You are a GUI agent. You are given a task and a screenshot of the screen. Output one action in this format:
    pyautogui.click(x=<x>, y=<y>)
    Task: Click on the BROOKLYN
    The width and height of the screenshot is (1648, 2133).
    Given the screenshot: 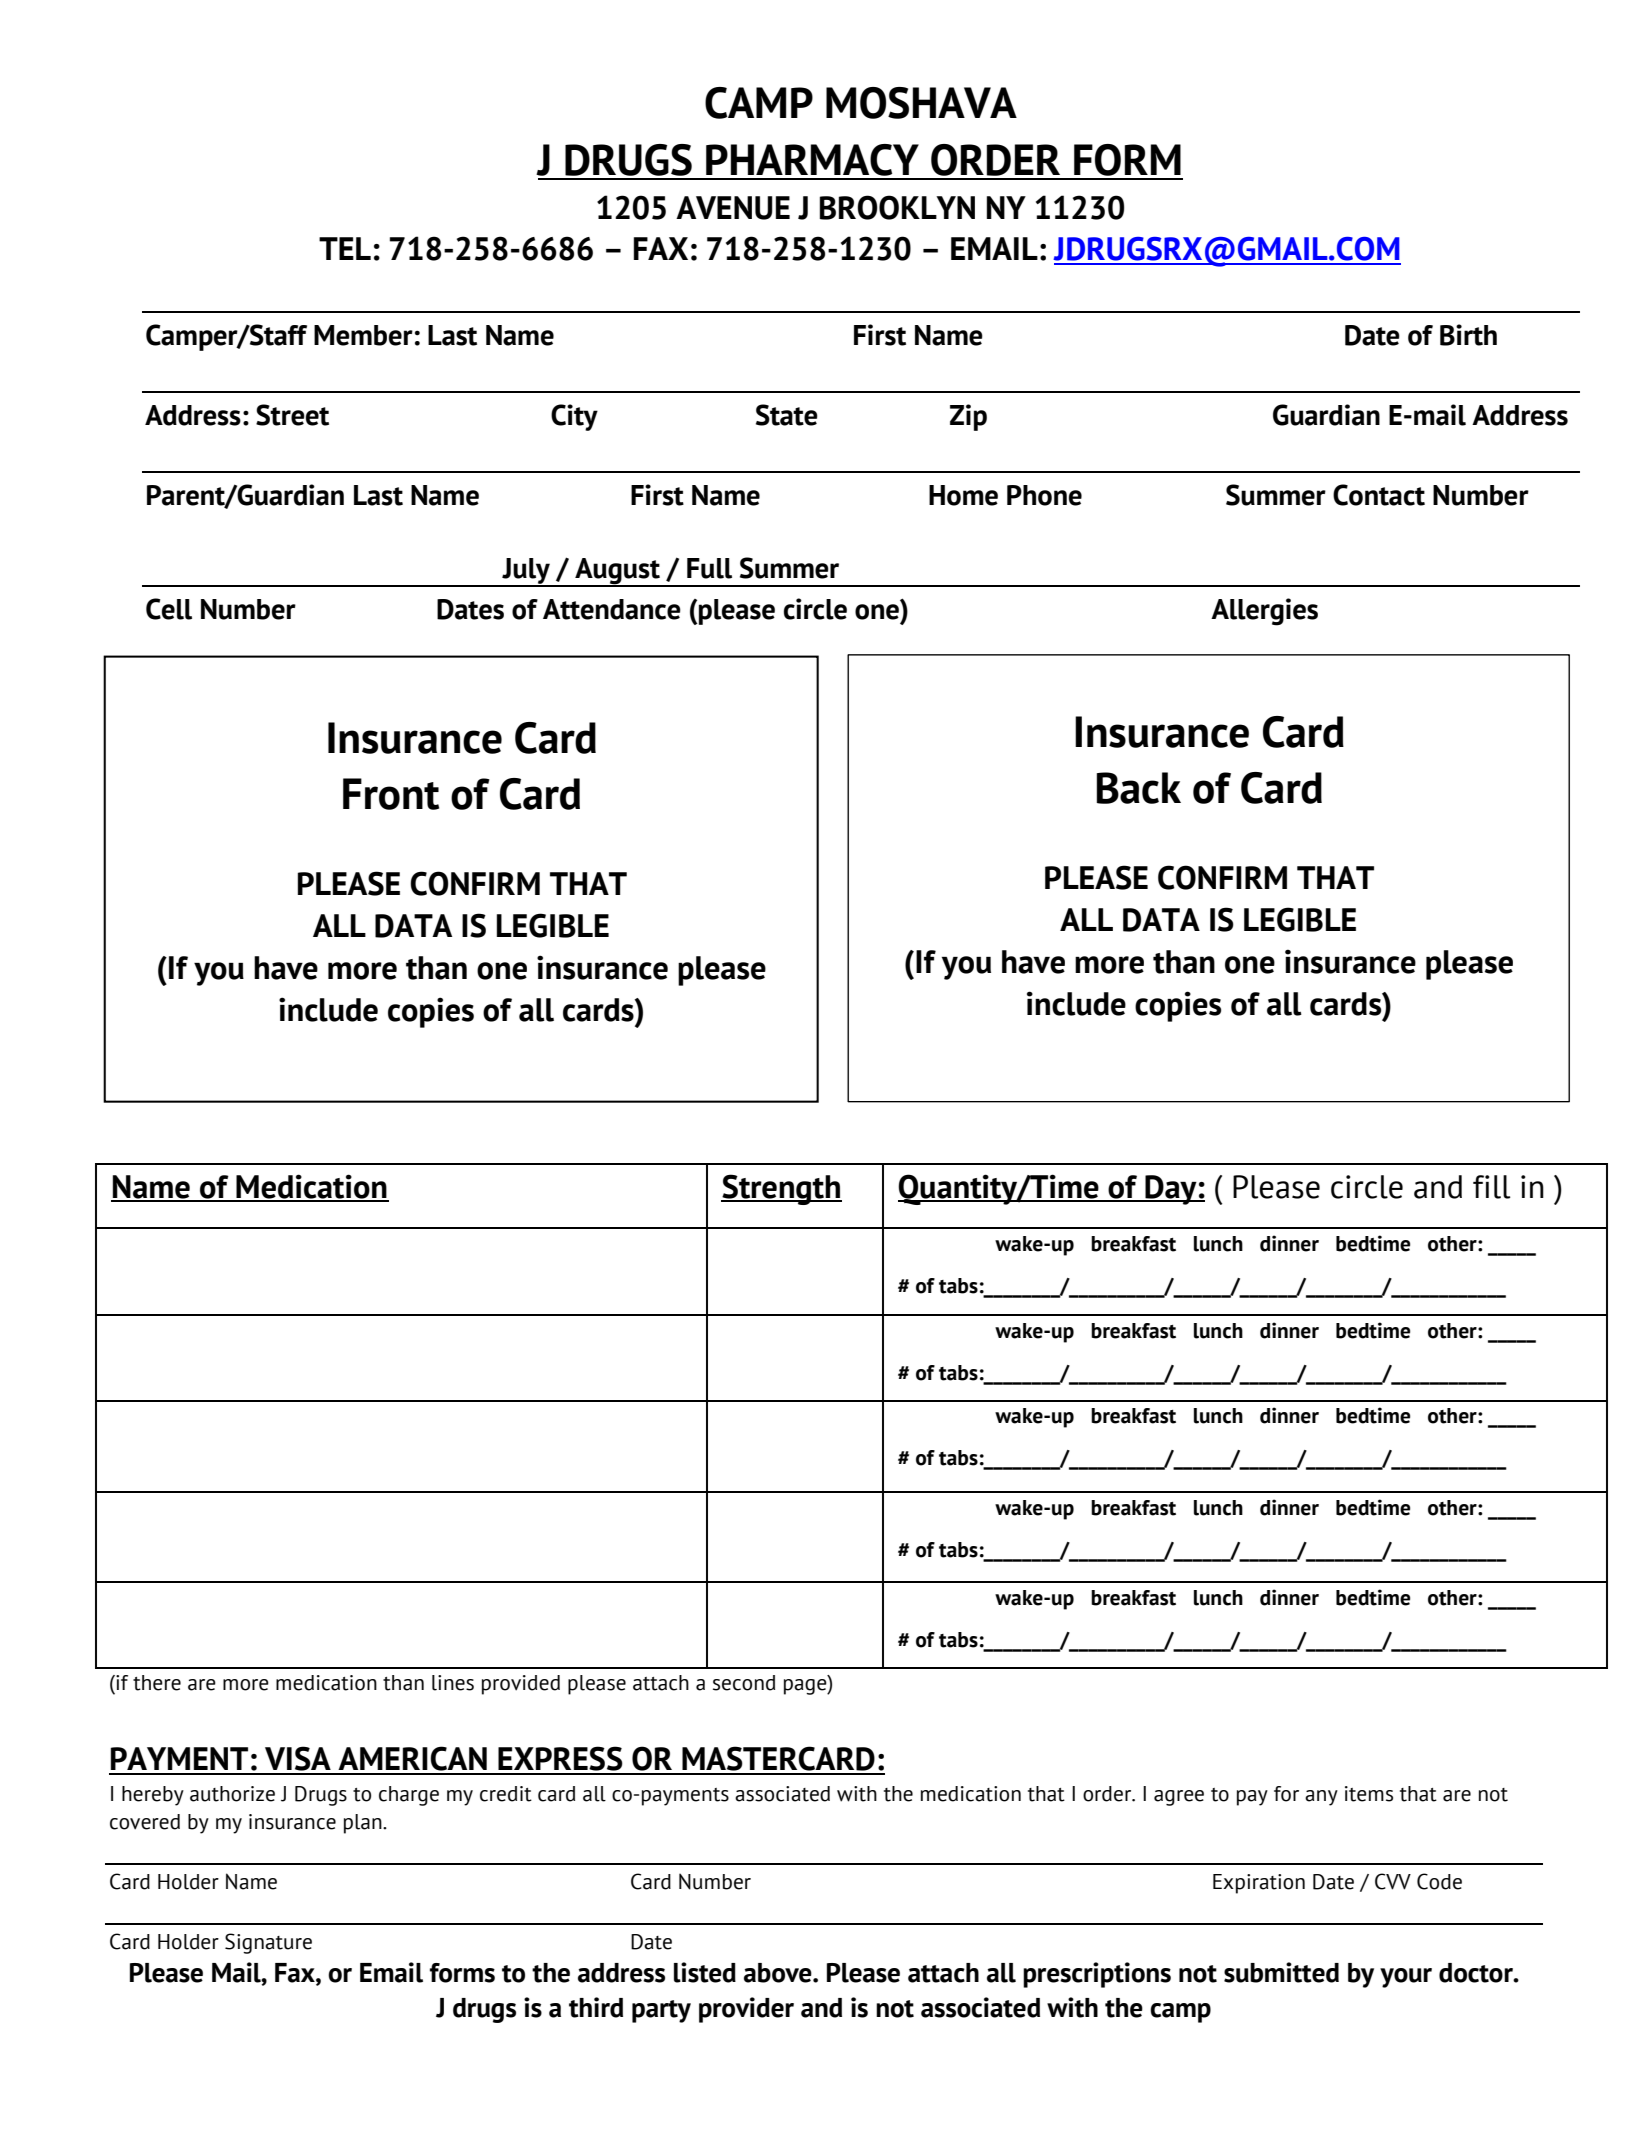 What is the action you would take?
    pyautogui.click(x=897, y=207)
